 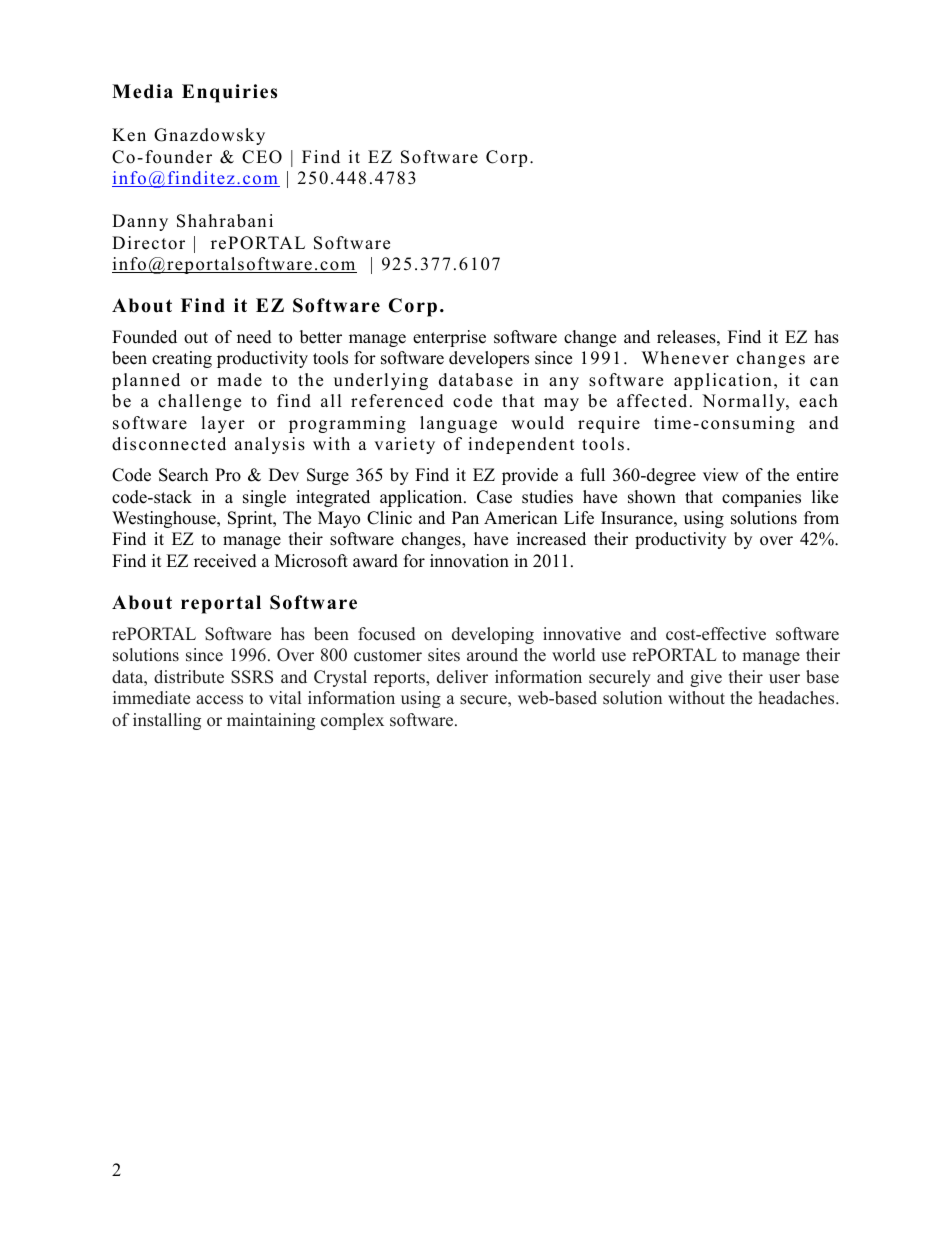 What do you see at coordinates (798, 698) in the document?
I see `headaches` at bounding box center [798, 698].
